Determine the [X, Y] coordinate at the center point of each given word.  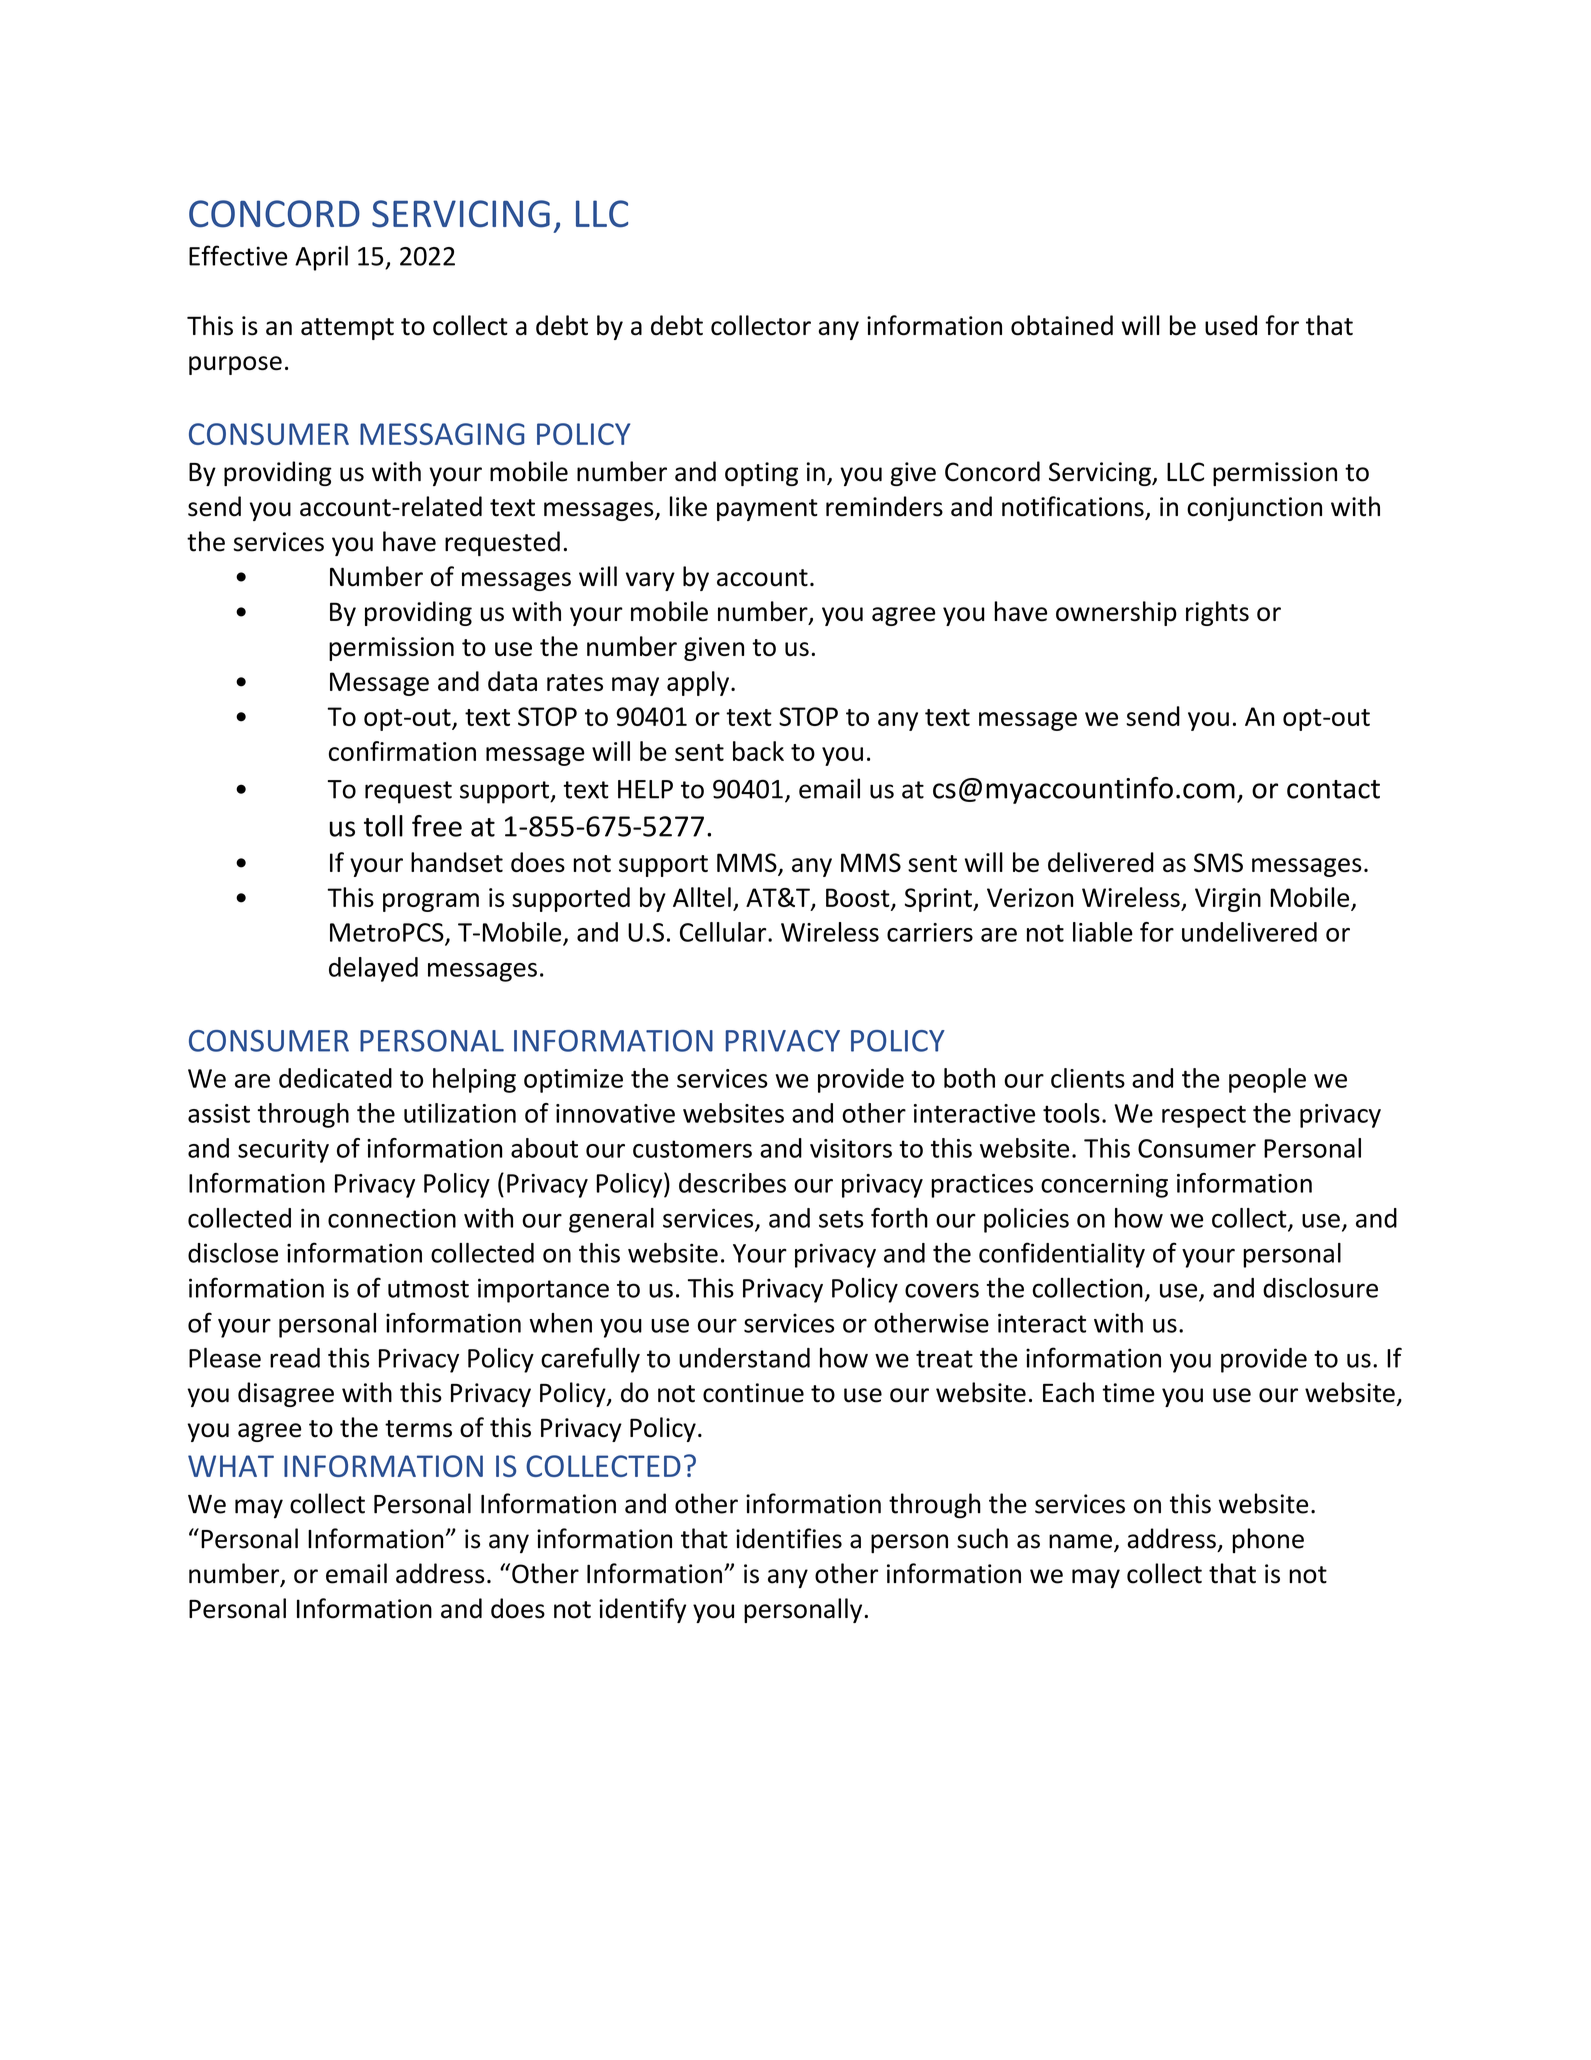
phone [1268, 1540]
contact [1333, 789]
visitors [851, 1148]
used [1231, 325]
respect [1204, 1116]
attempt [347, 329]
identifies [789, 1538]
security [283, 1151]
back [758, 751]
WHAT [231, 1466]
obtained [1062, 325]
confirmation [402, 751]
